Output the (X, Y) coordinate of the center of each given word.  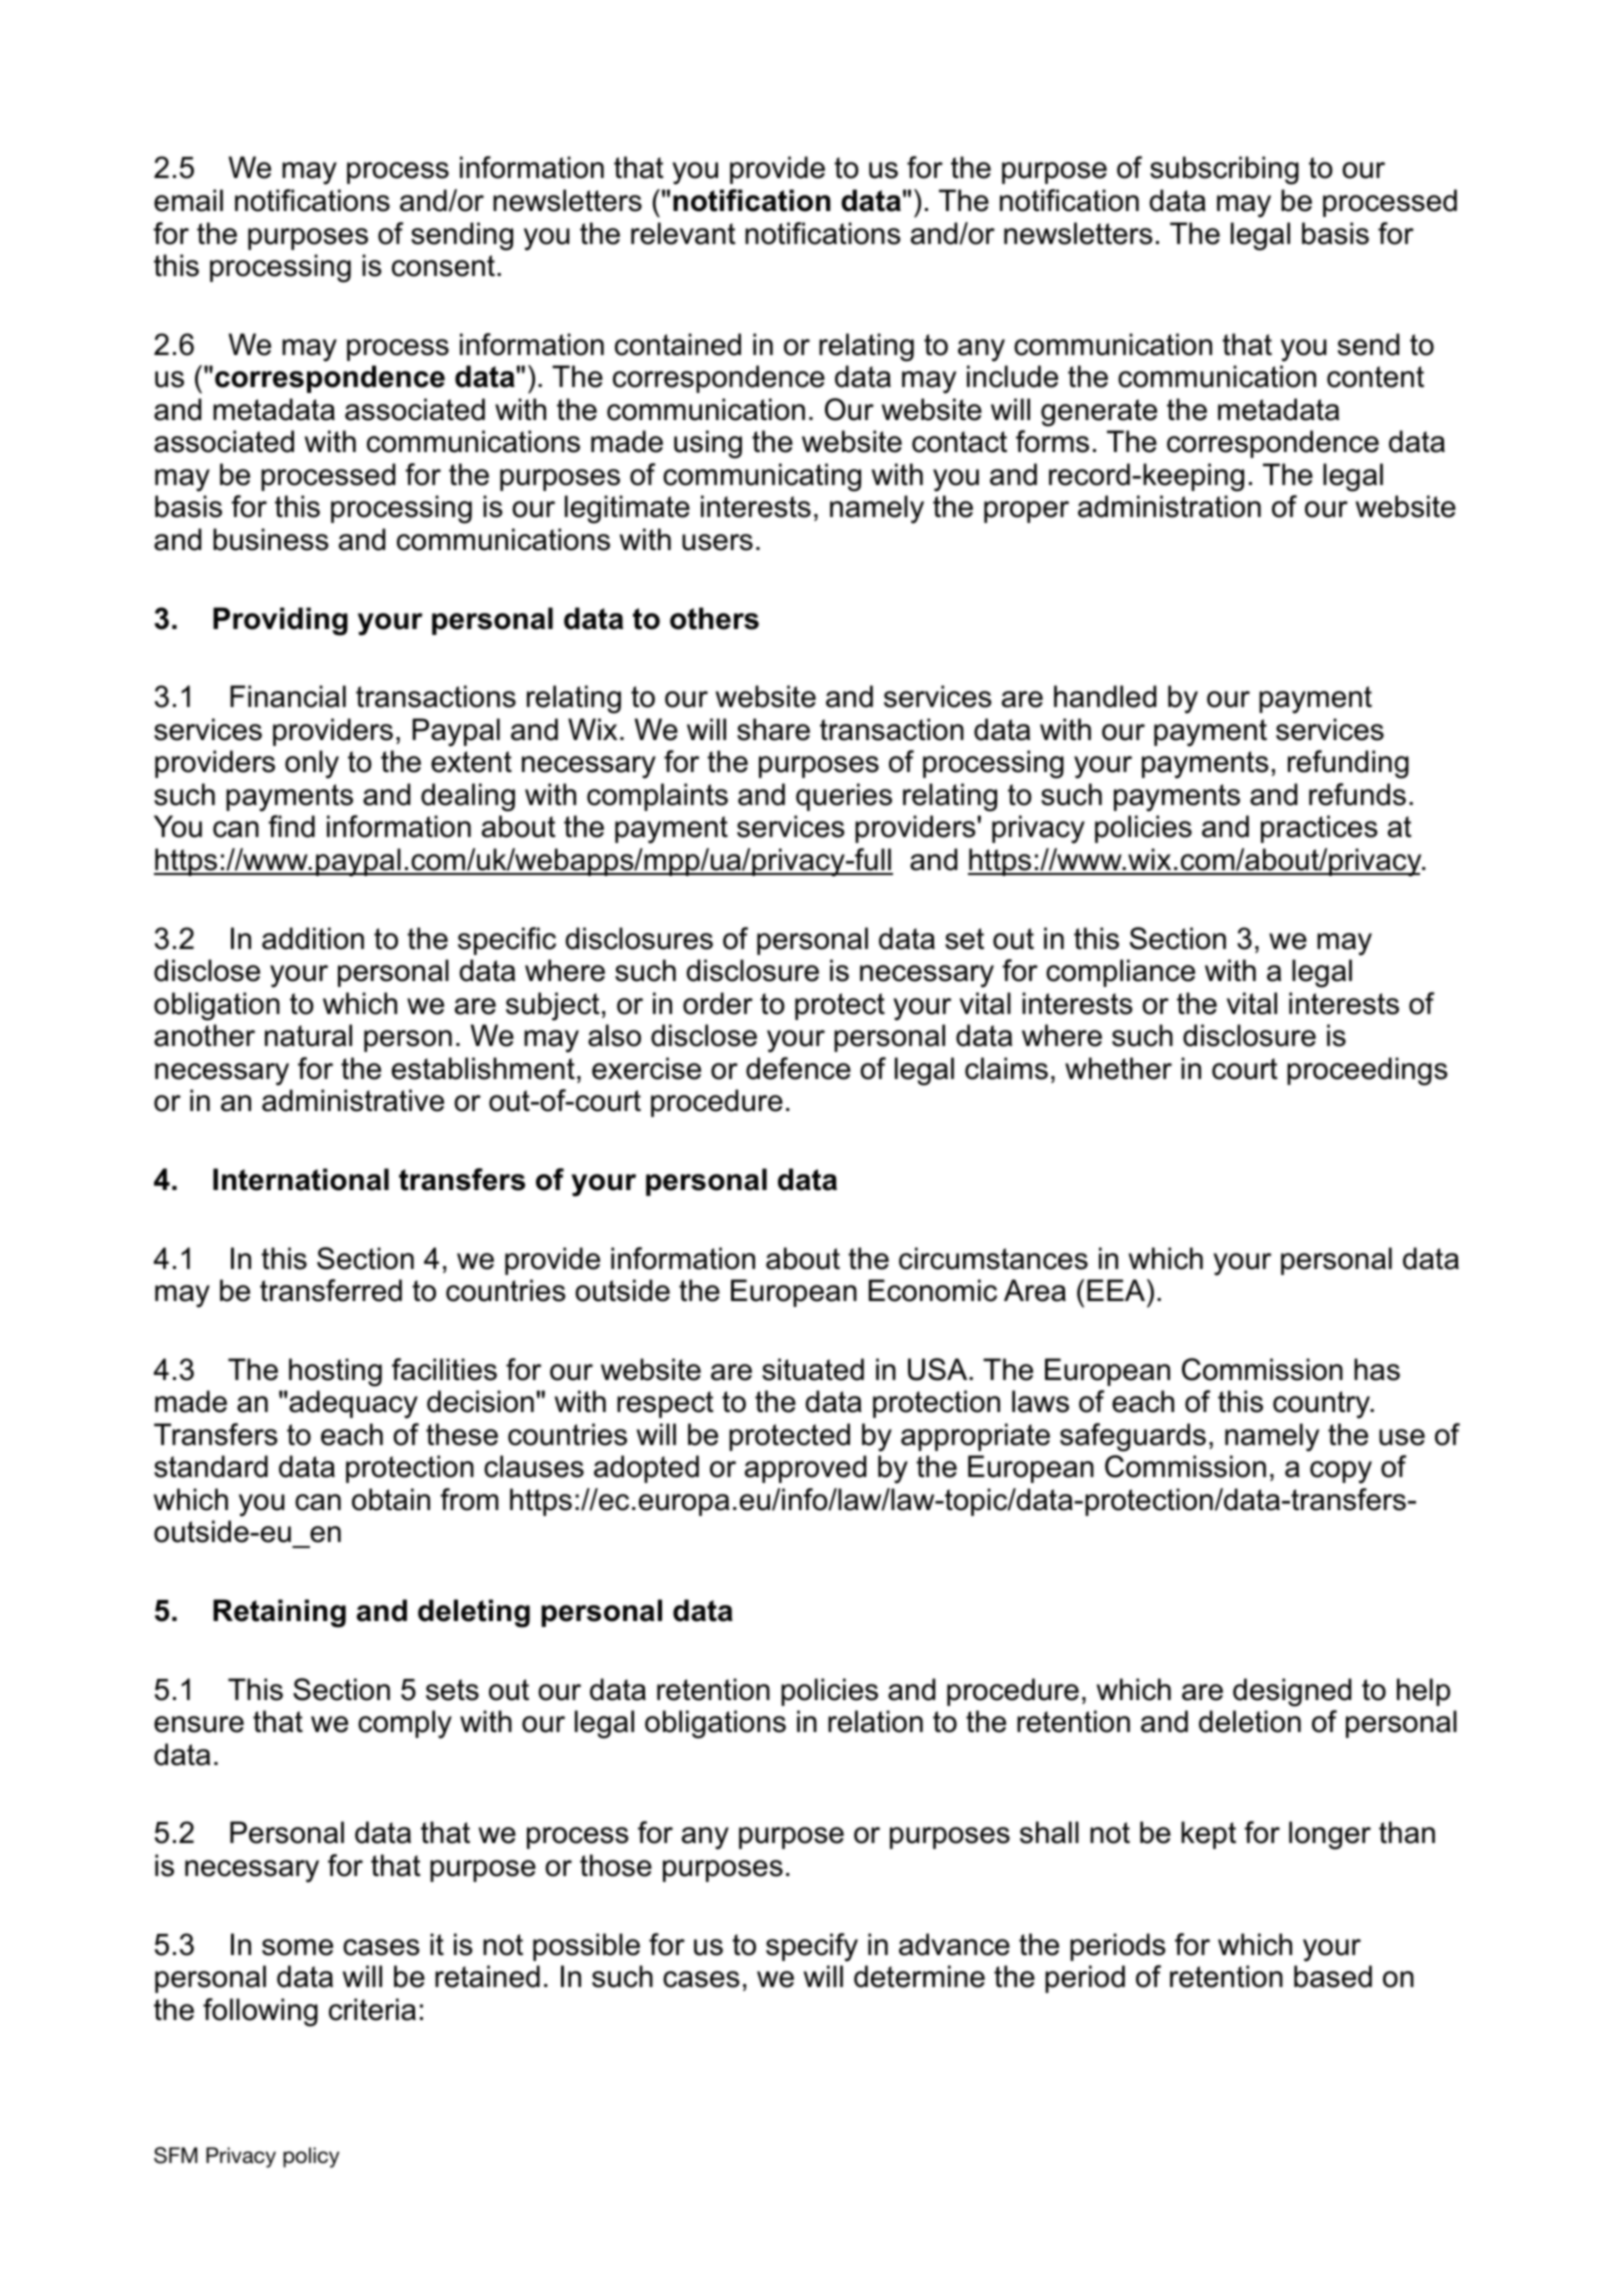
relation (875, 1721)
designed (1292, 1692)
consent (443, 266)
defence (798, 1068)
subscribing (1224, 170)
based (1333, 1976)
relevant (683, 233)
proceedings (1367, 1071)
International (301, 1179)
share (773, 729)
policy (311, 2157)
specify (812, 1947)
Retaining (279, 1613)
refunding (1348, 764)
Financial (288, 696)
